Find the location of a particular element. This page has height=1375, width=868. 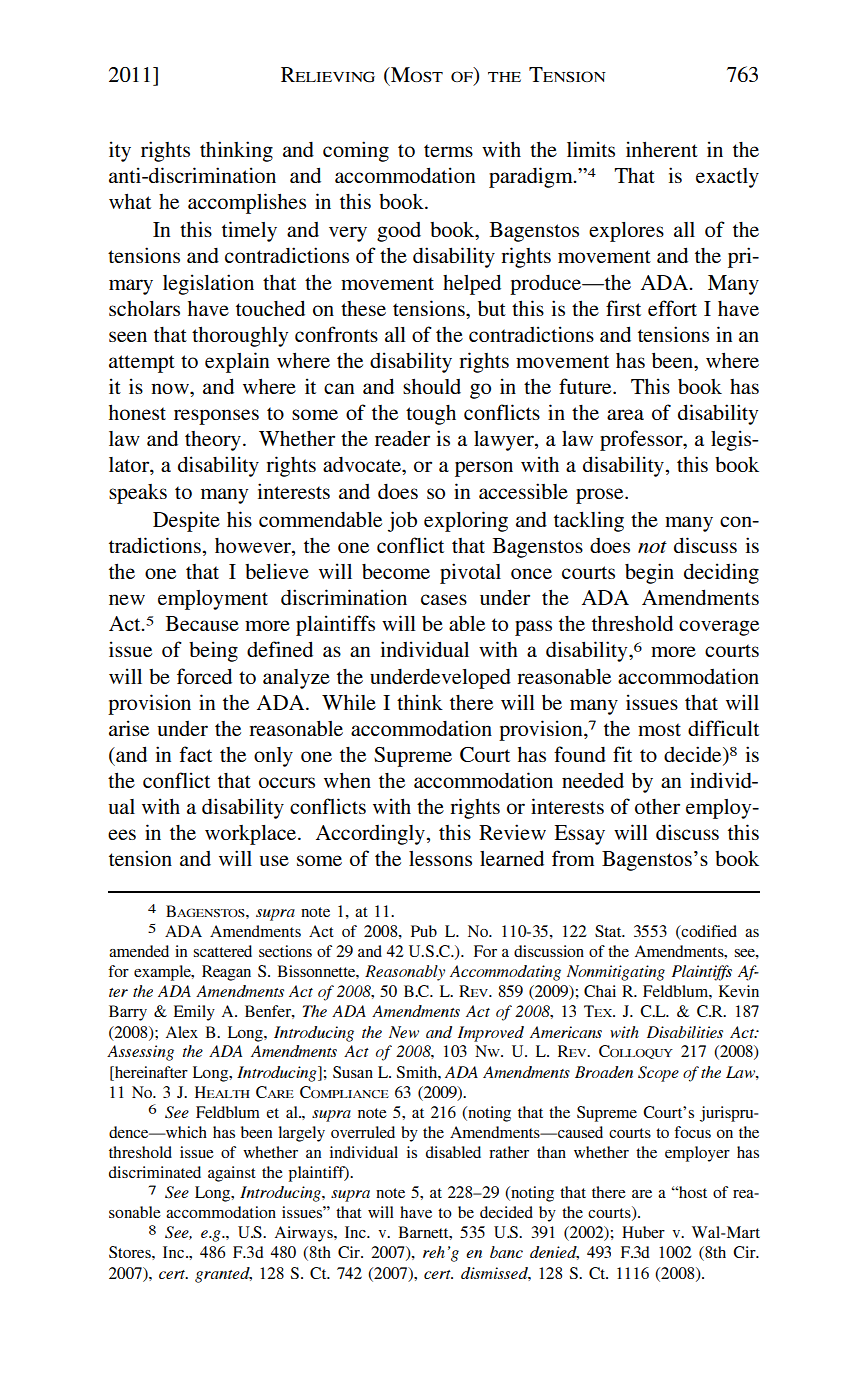

workplace is located at coordinates (252, 835).
